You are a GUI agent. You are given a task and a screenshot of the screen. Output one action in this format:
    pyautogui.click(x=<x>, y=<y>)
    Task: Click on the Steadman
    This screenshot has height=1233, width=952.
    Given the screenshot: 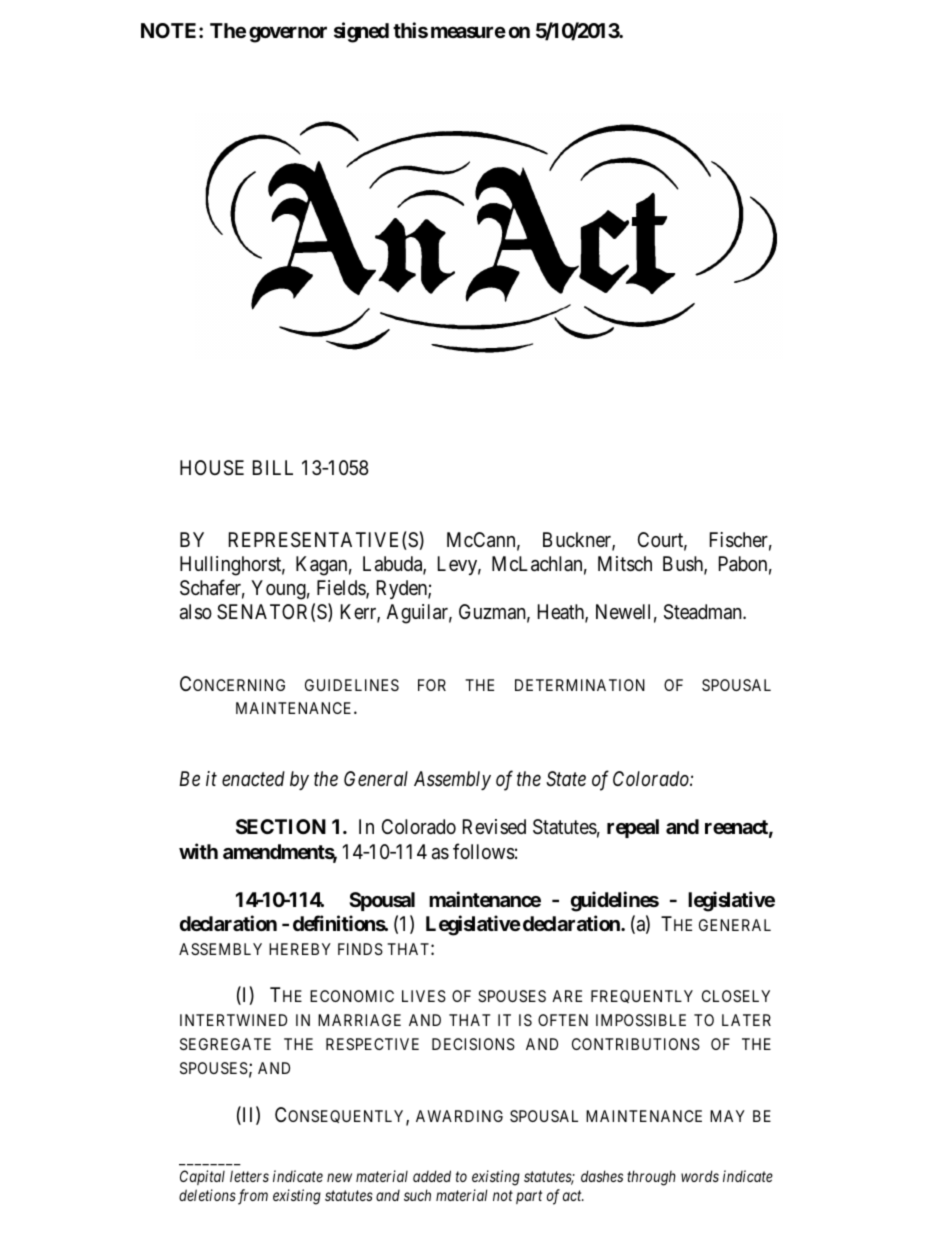 What is the action you would take?
    pyautogui.click(x=704, y=612)
